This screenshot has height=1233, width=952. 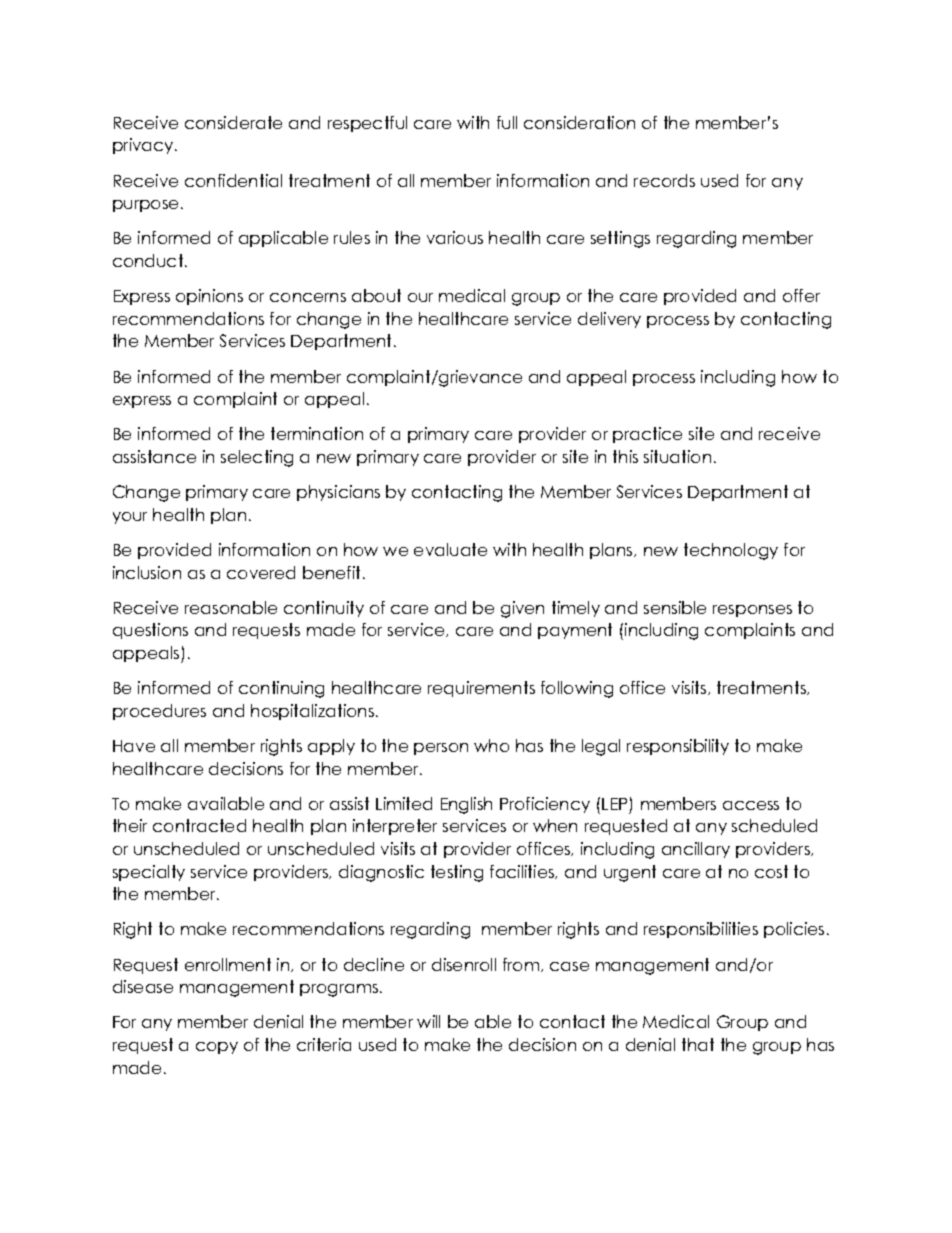 I want to click on responsibility, so click(x=678, y=747).
